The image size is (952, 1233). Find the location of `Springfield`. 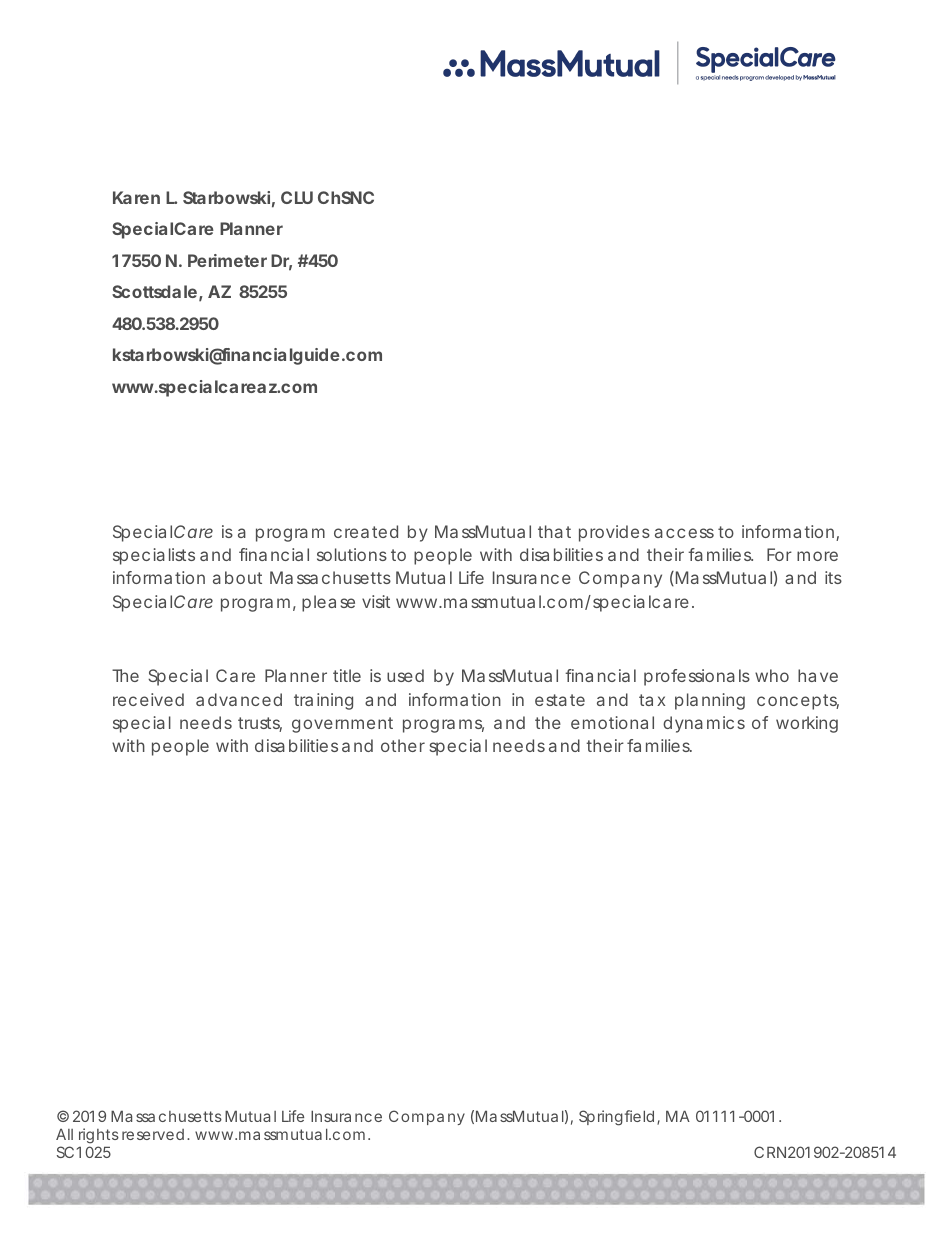

Springfield is located at coordinates (616, 1118).
